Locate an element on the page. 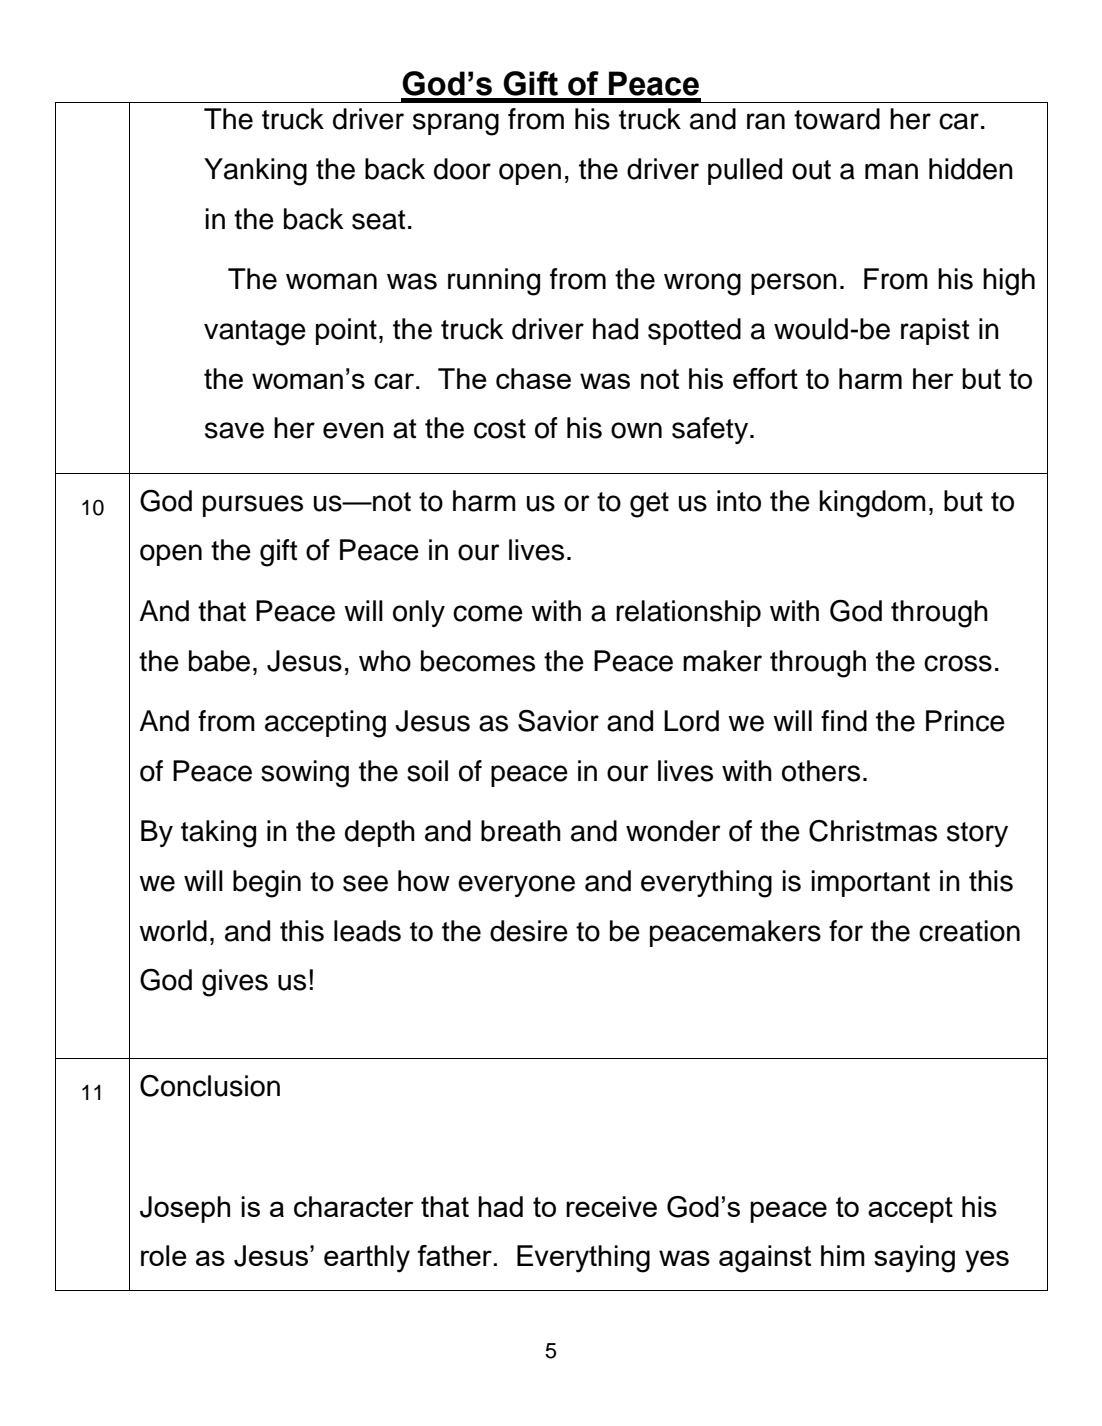 This image has width=1102, height=1426. hidden is located at coordinates (971, 169).
